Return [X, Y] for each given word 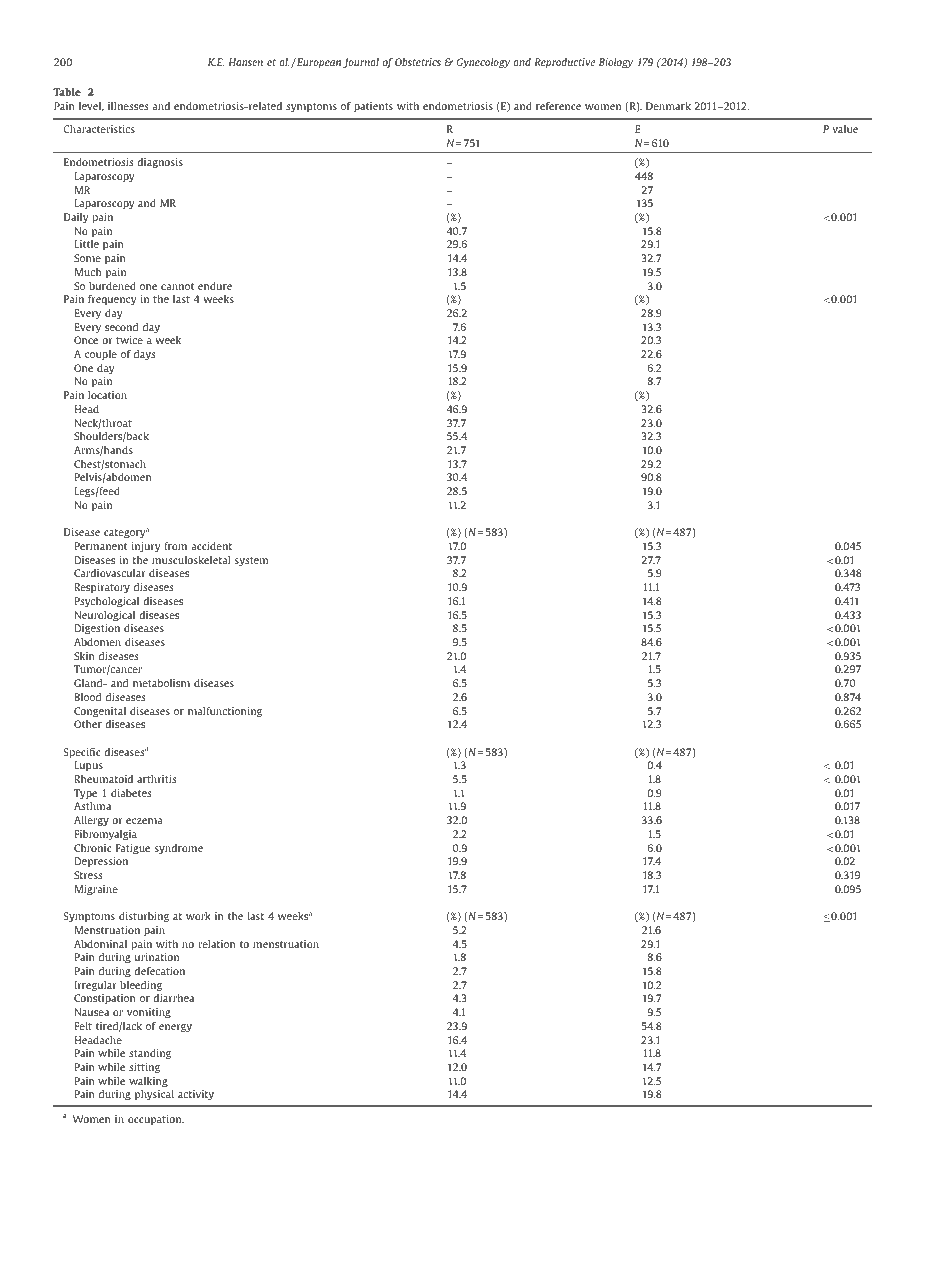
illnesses [128, 106]
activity [196, 1095]
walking [148, 1082]
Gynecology [483, 63]
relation [217, 944]
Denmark [668, 106]
